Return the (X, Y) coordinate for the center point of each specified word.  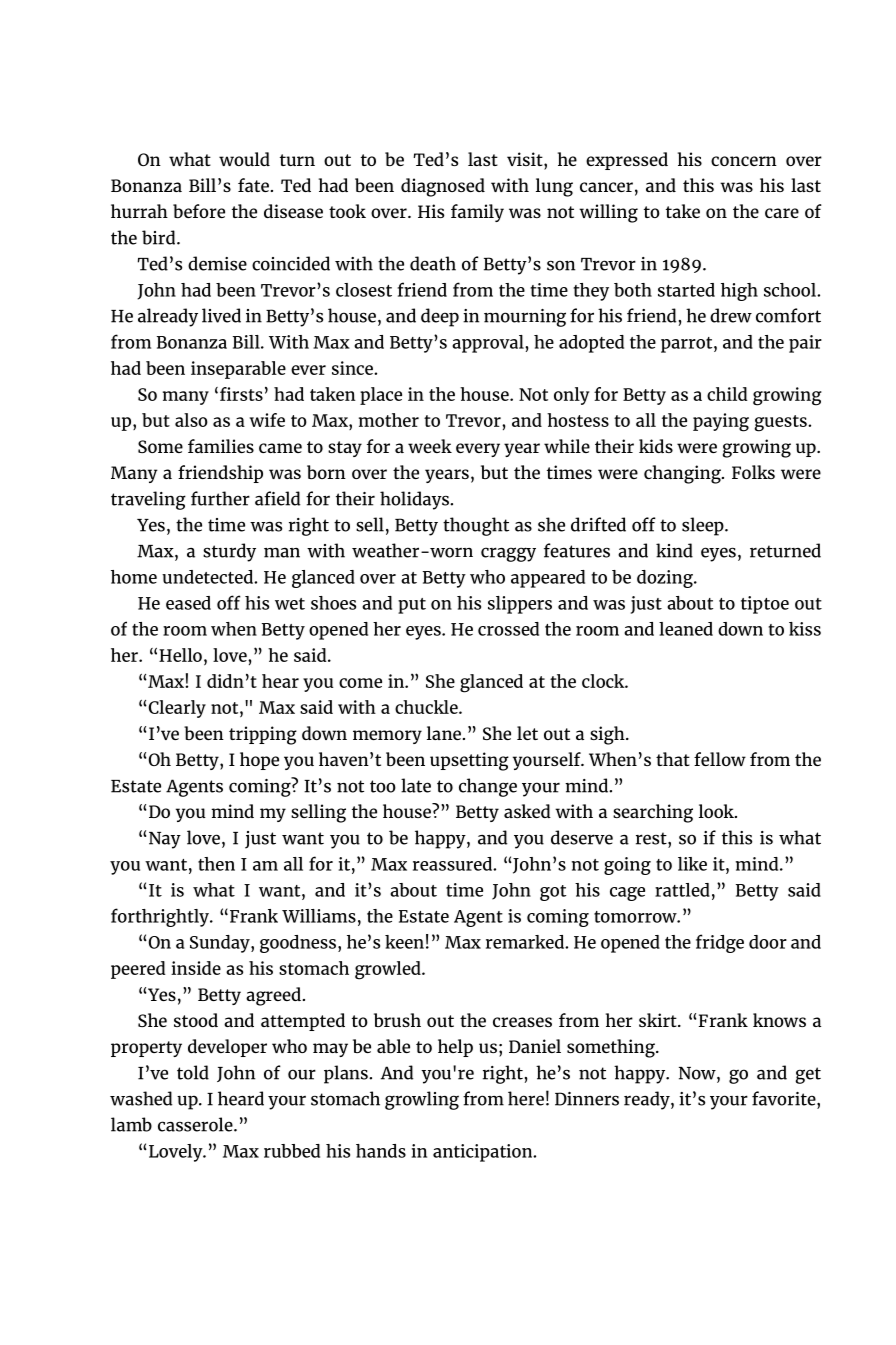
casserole (196, 1124)
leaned (686, 629)
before (199, 211)
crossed (508, 629)
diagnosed (443, 187)
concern (744, 161)
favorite (785, 1098)
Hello (180, 655)
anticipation (484, 1153)
